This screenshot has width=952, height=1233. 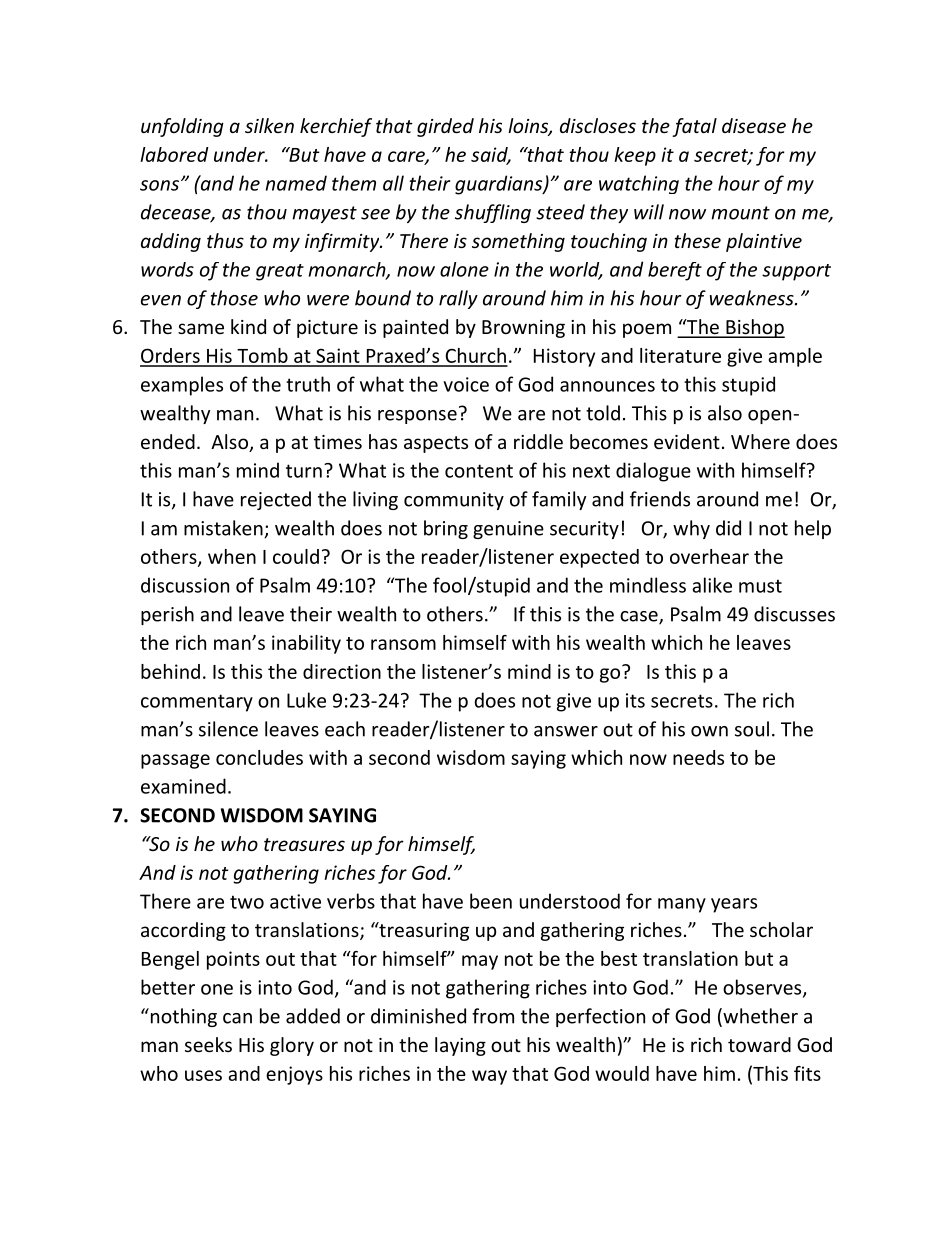 What do you see at coordinates (460, 1046) in the screenshot?
I see `laying` at bounding box center [460, 1046].
